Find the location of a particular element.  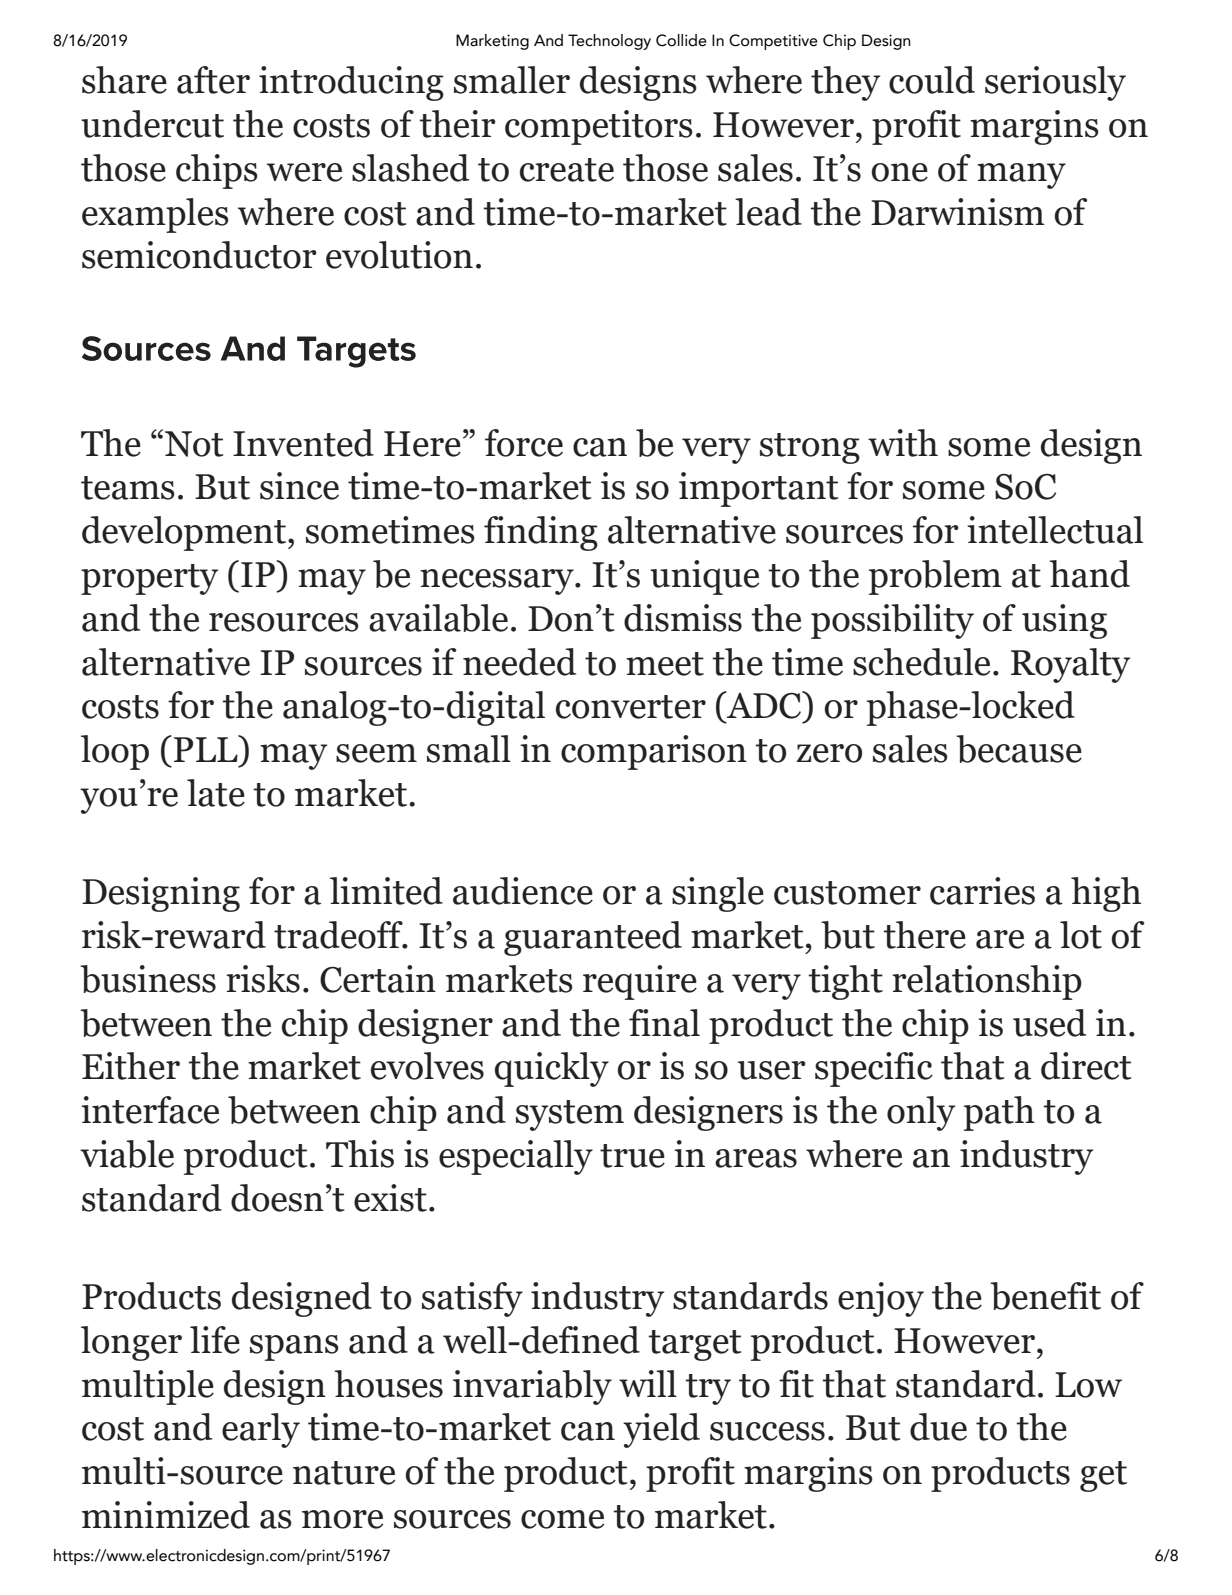

because is located at coordinates (1019, 749).
